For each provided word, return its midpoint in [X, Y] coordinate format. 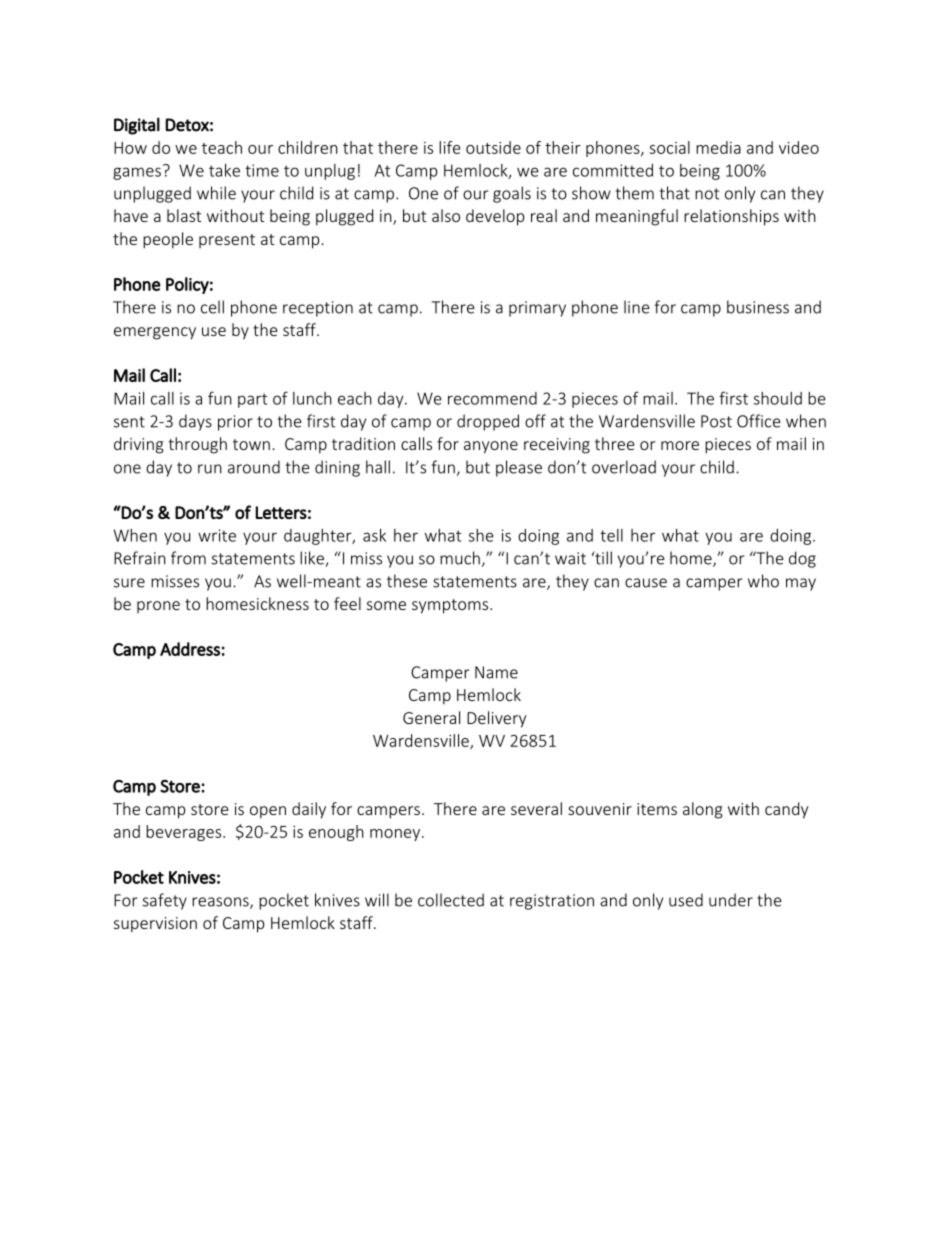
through [197, 445]
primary [537, 309]
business [758, 307]
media [718, 147]
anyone [491, 447]
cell [212, 307]
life [450, 147]
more [680, 445]
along [703, 810]
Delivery [496, 719]
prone [158, 607]
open [268, 812]
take [224, 170]
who [763, 581]
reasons [221, 903]
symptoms [451, 606]
